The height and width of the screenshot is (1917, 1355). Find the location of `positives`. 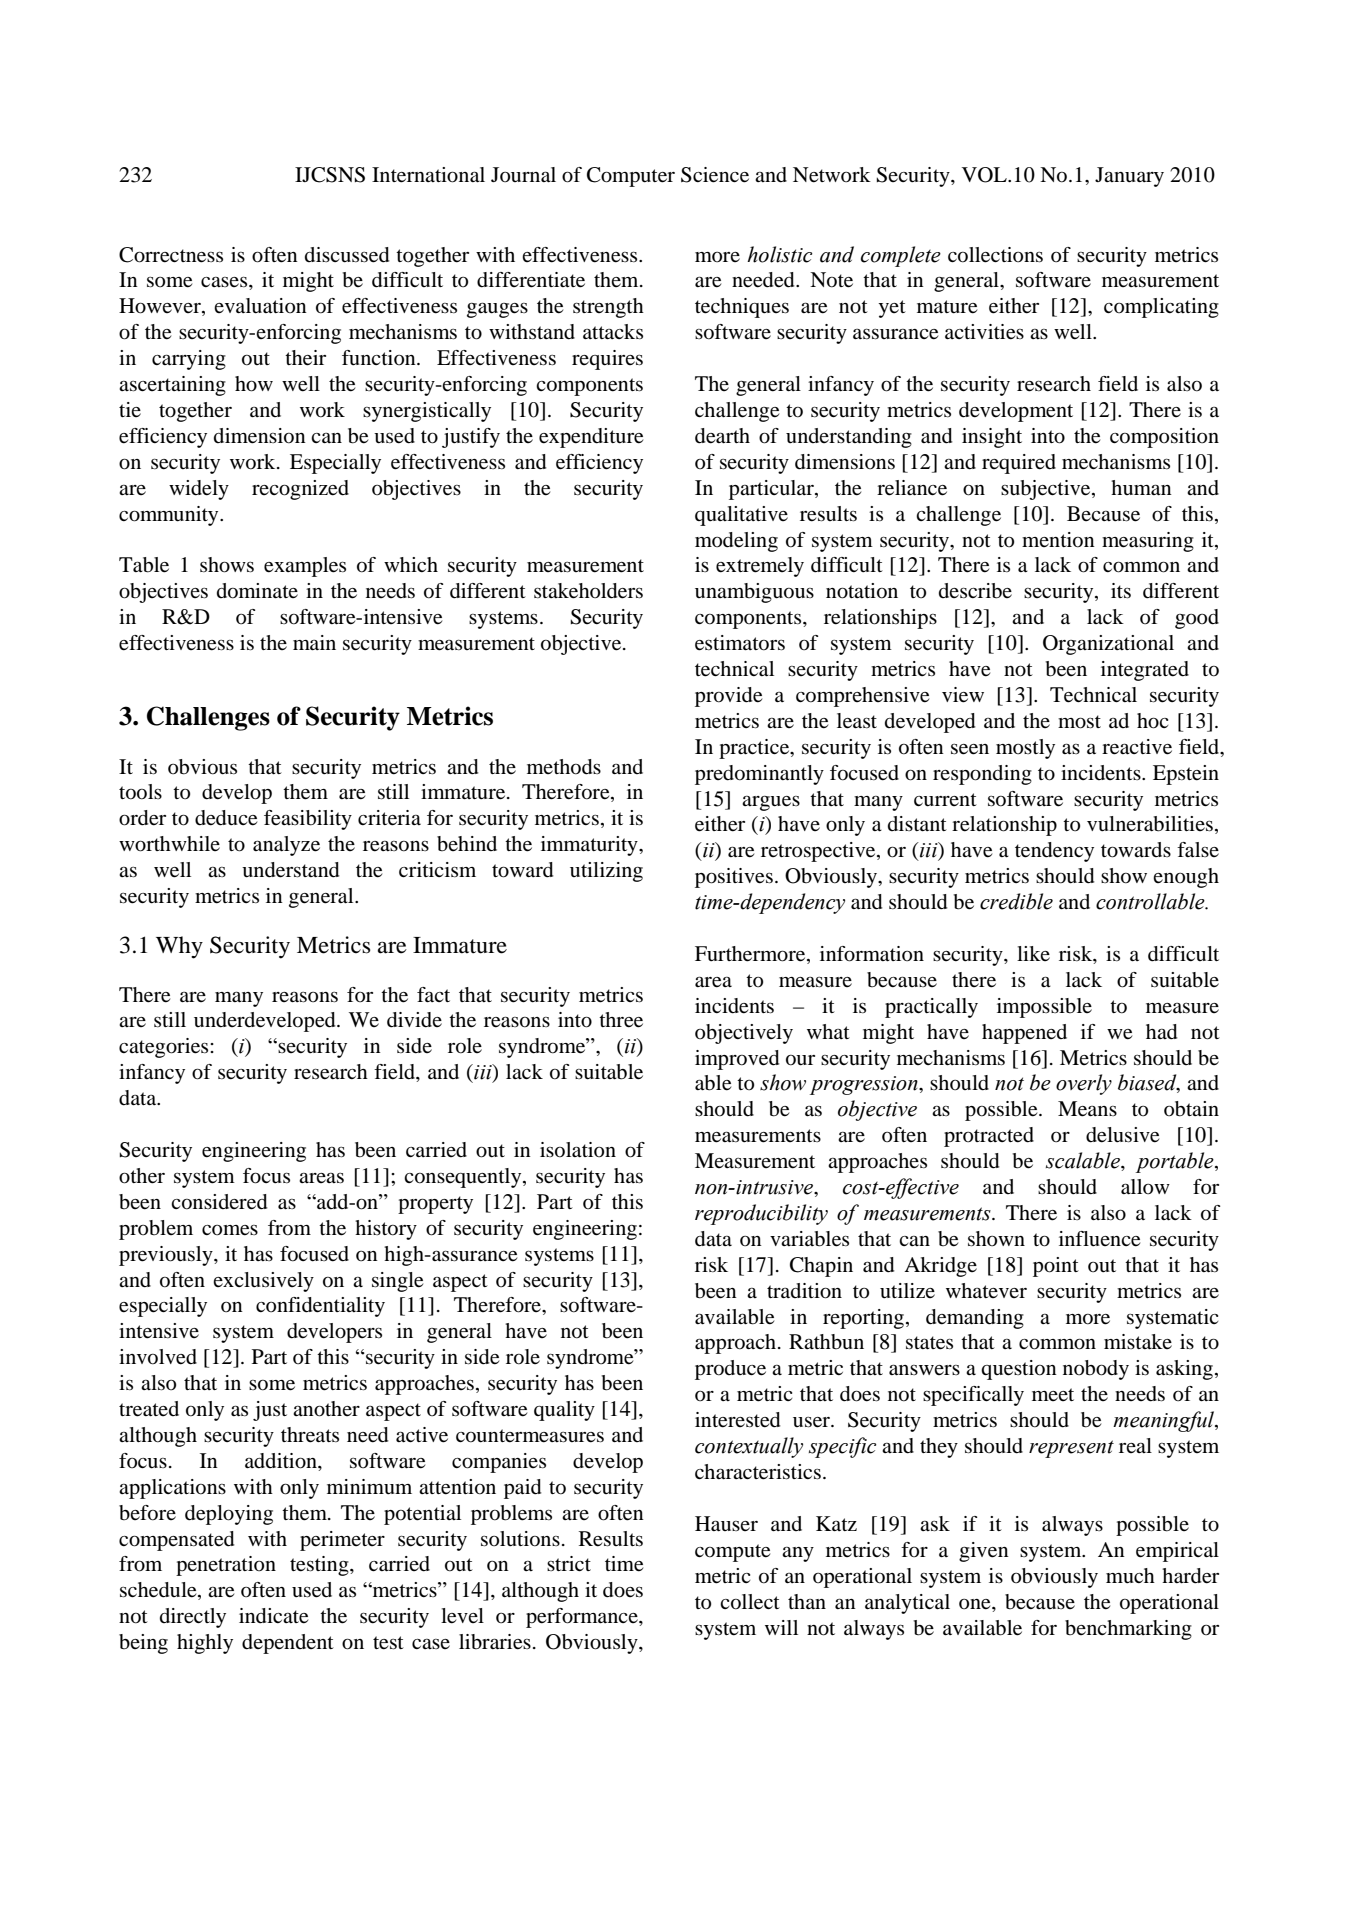

positives is located at coordinates (734, 878).
